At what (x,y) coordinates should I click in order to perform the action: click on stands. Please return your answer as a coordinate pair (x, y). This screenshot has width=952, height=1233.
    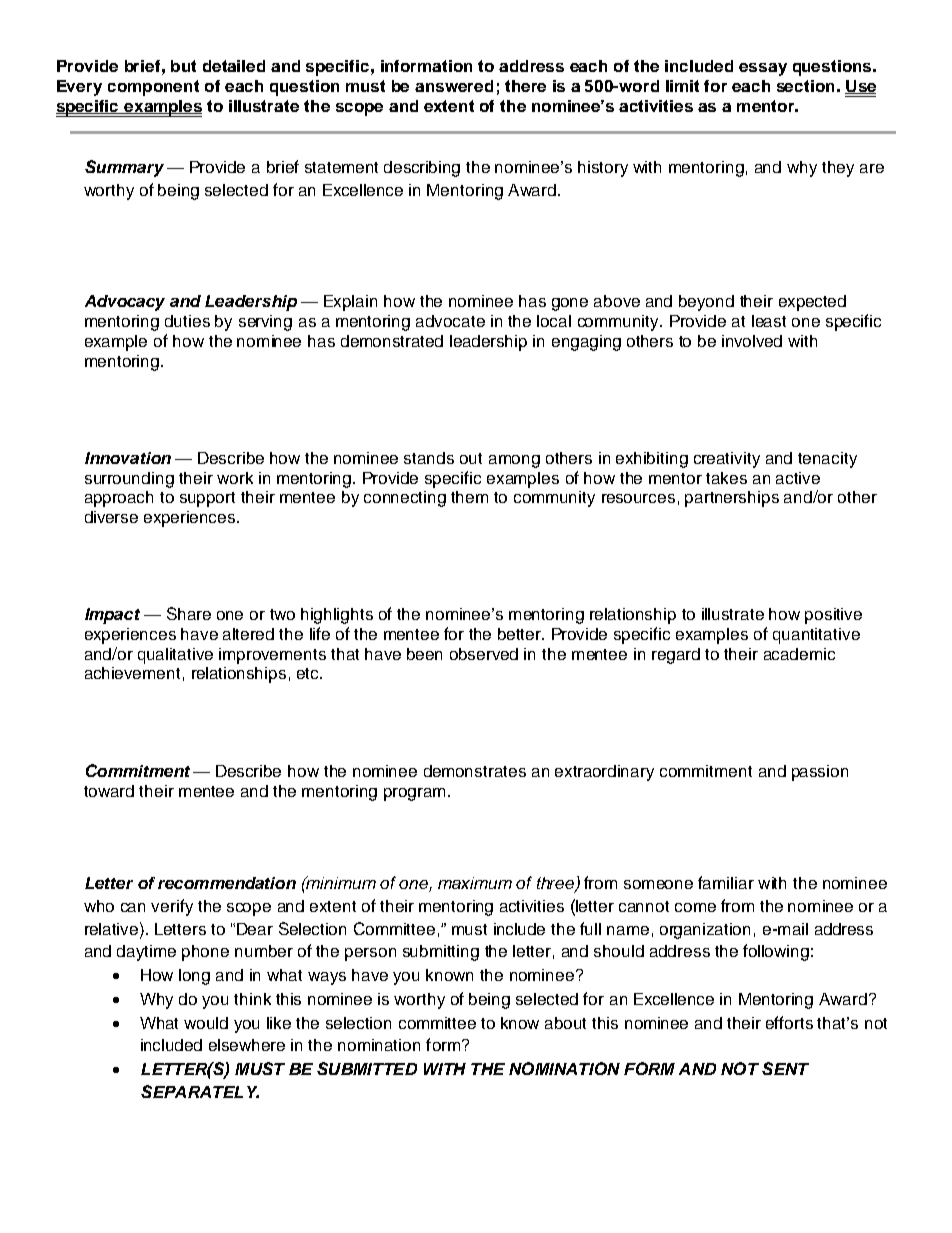
    Looking at the image, I should click on (429, 458).
